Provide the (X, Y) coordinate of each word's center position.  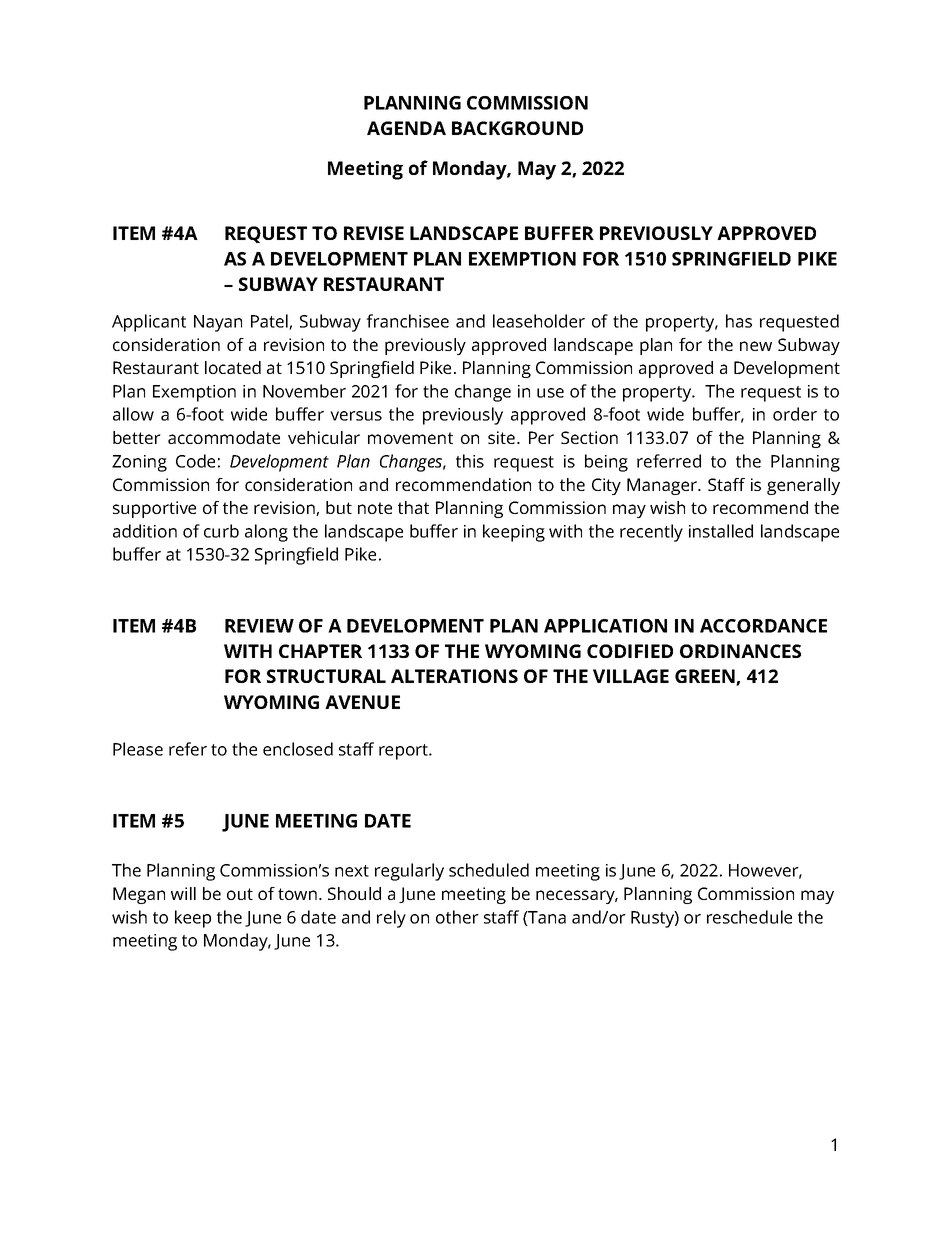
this (470, 461)
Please (138, 749)
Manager (663, 486)
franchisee (407, 321)
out (240, 894)
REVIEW (259, 626)
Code (195, 461)
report (405, 752)
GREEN (706, 677)
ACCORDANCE (763, 626)
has (739, 321)
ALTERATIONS (454, 676)
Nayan (218, 323)
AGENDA (406, 128)
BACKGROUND (517, 128)
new (756, 346)
